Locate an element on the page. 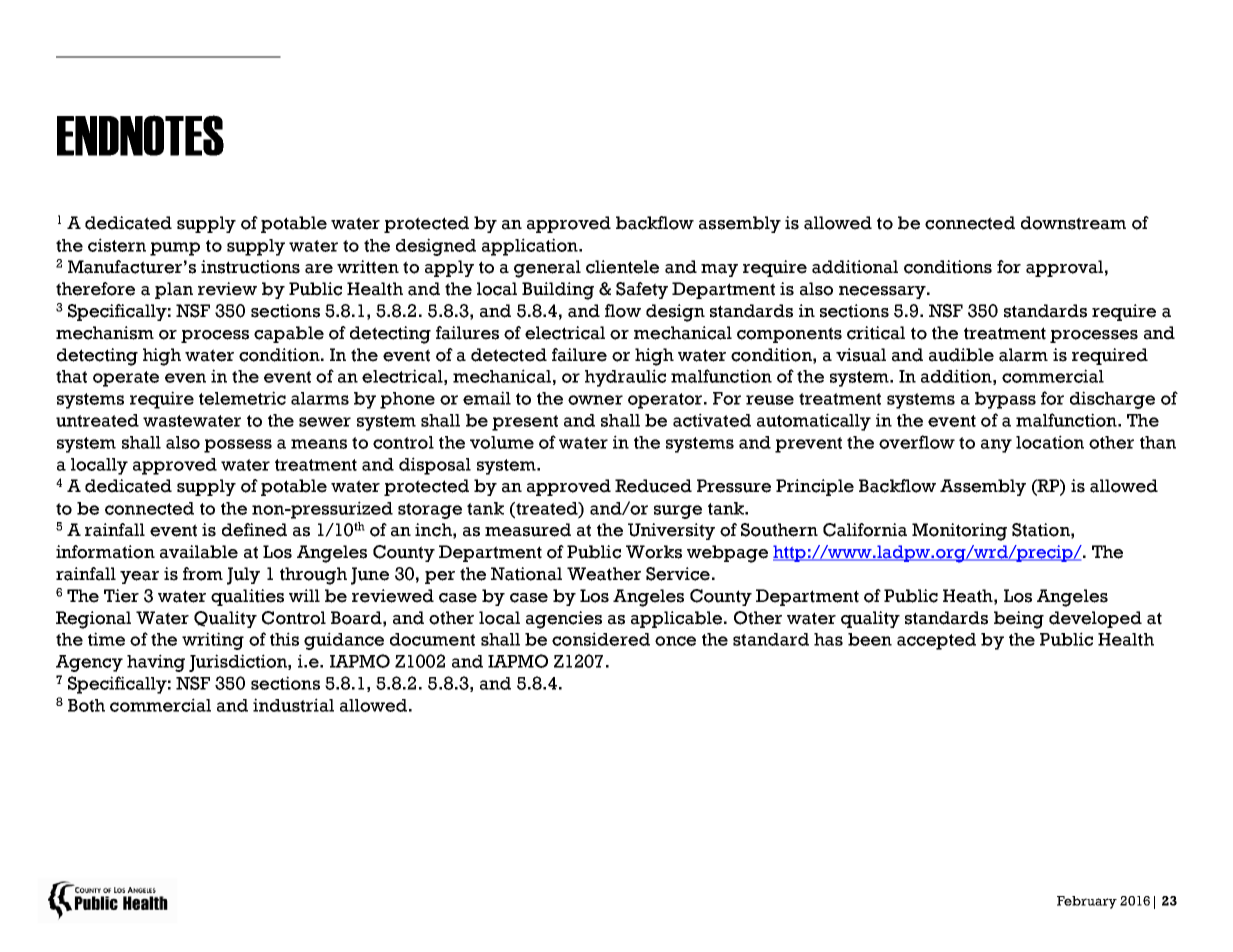 The width and height of the image is (1233, 952). Monitoring is located at coordinates (959, 532).
